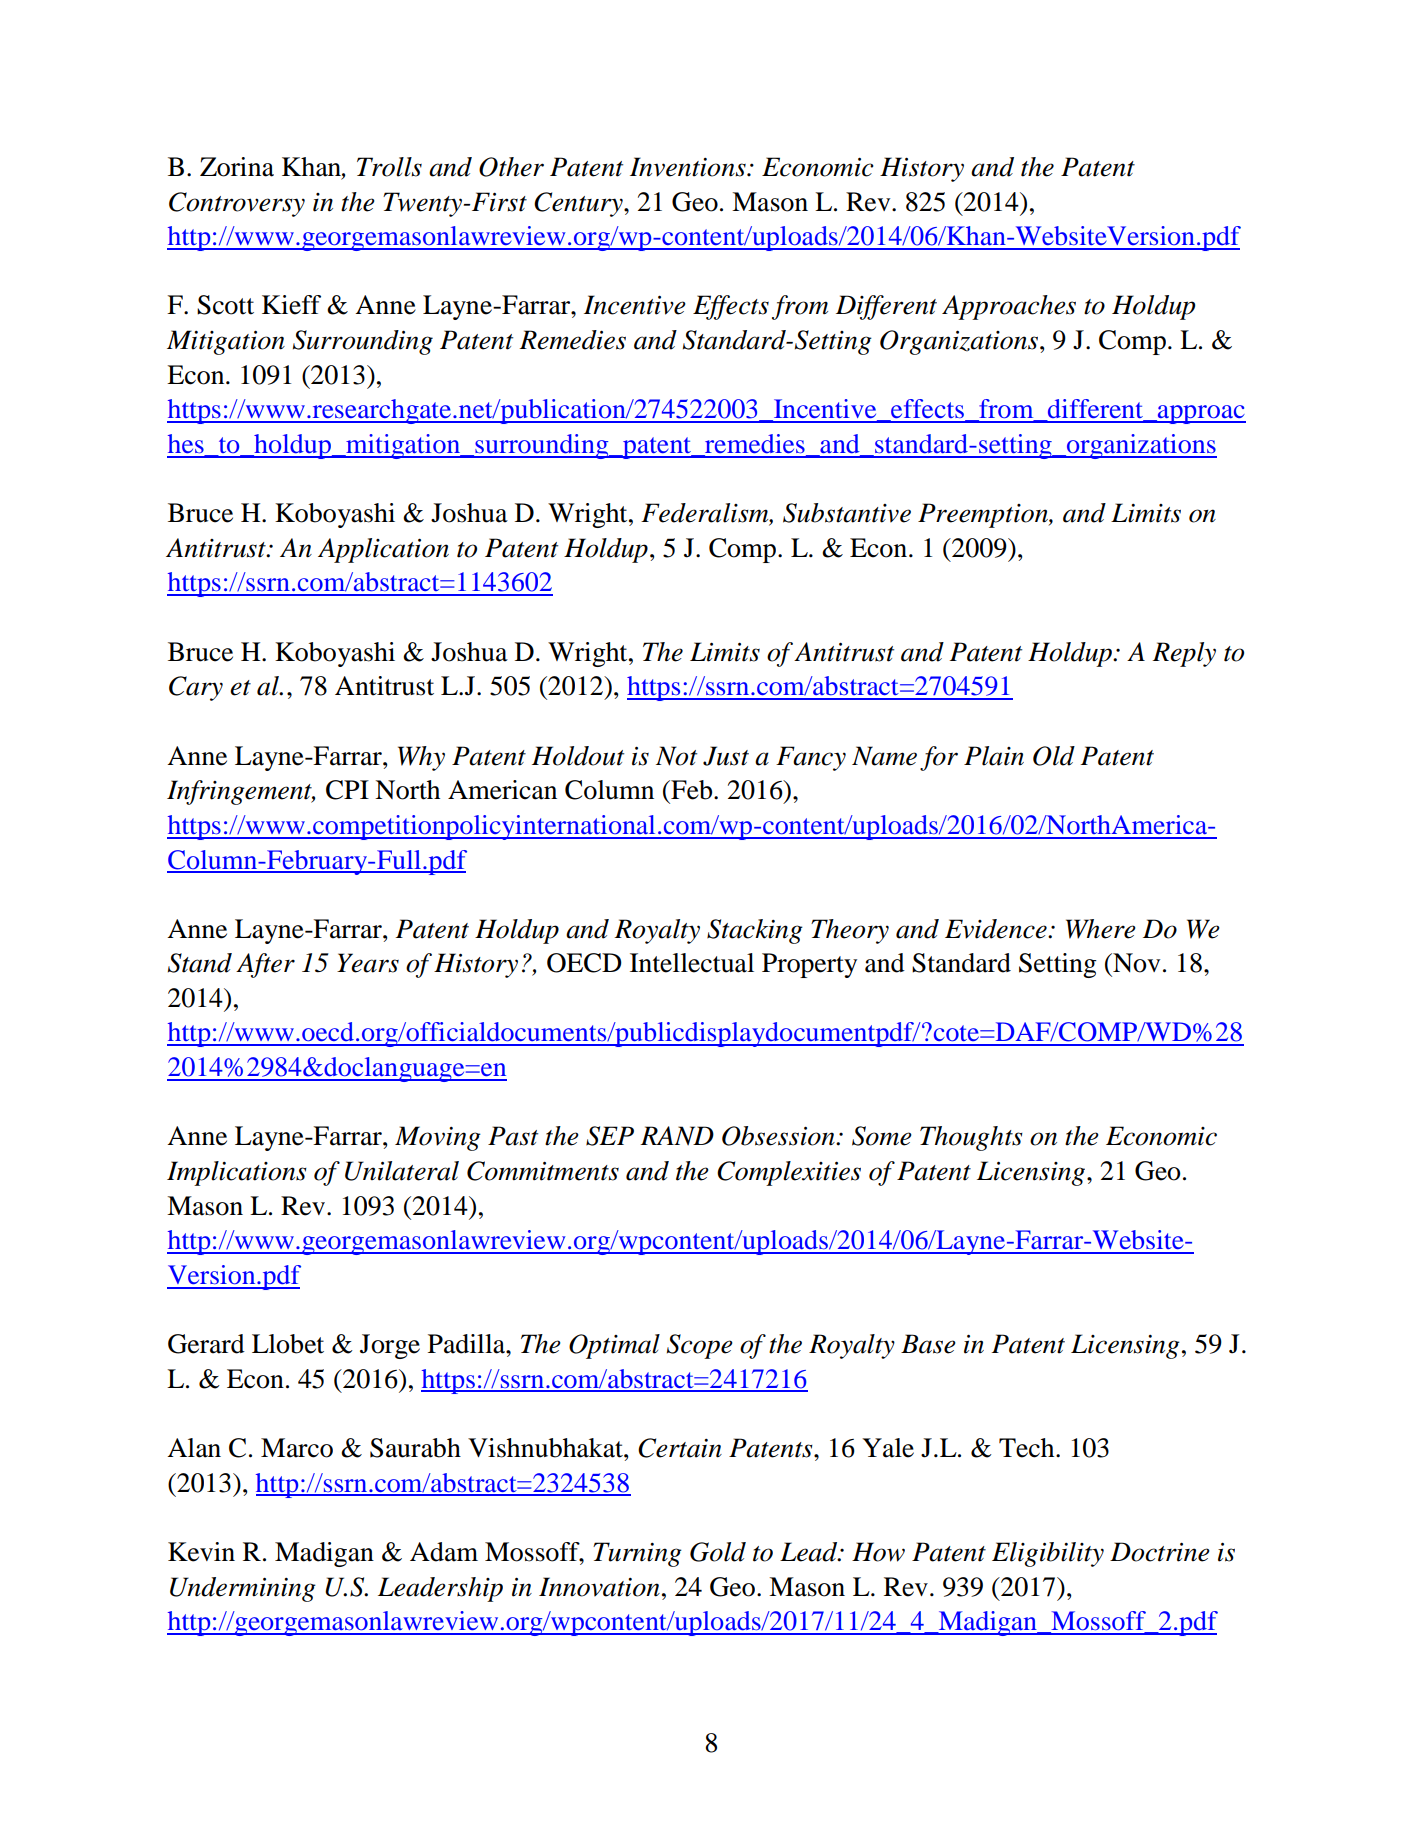  I want to click on Reply, so click(1184, 654).
